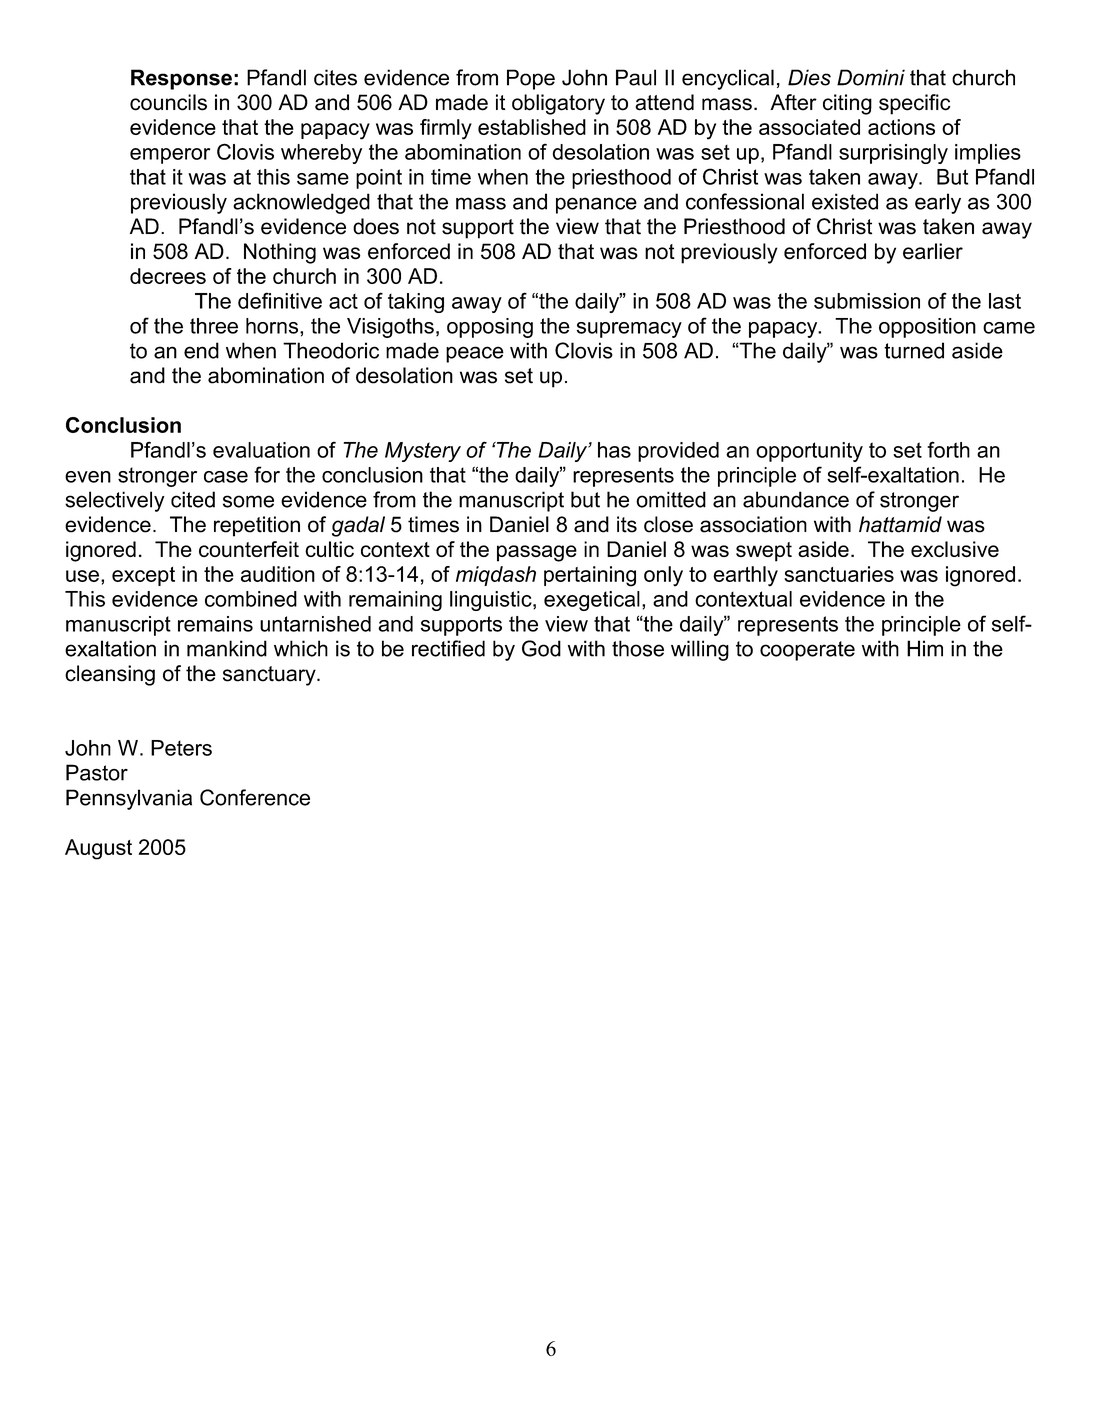  Describe the element at coordinates (914, 350) in the screenshot. I see `turned` at that location.
